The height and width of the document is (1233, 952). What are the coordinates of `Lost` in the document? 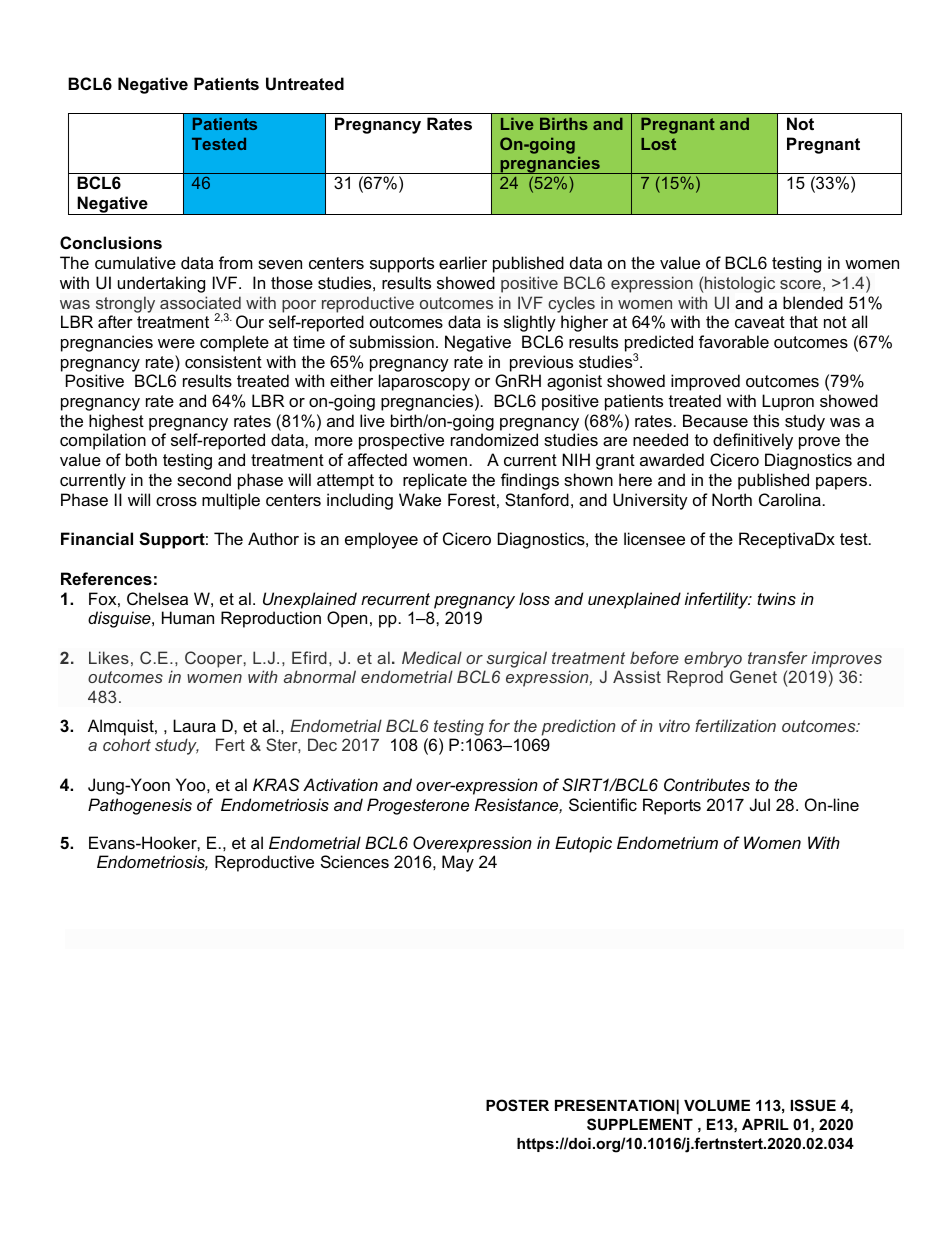 It's located at (658, 144).
